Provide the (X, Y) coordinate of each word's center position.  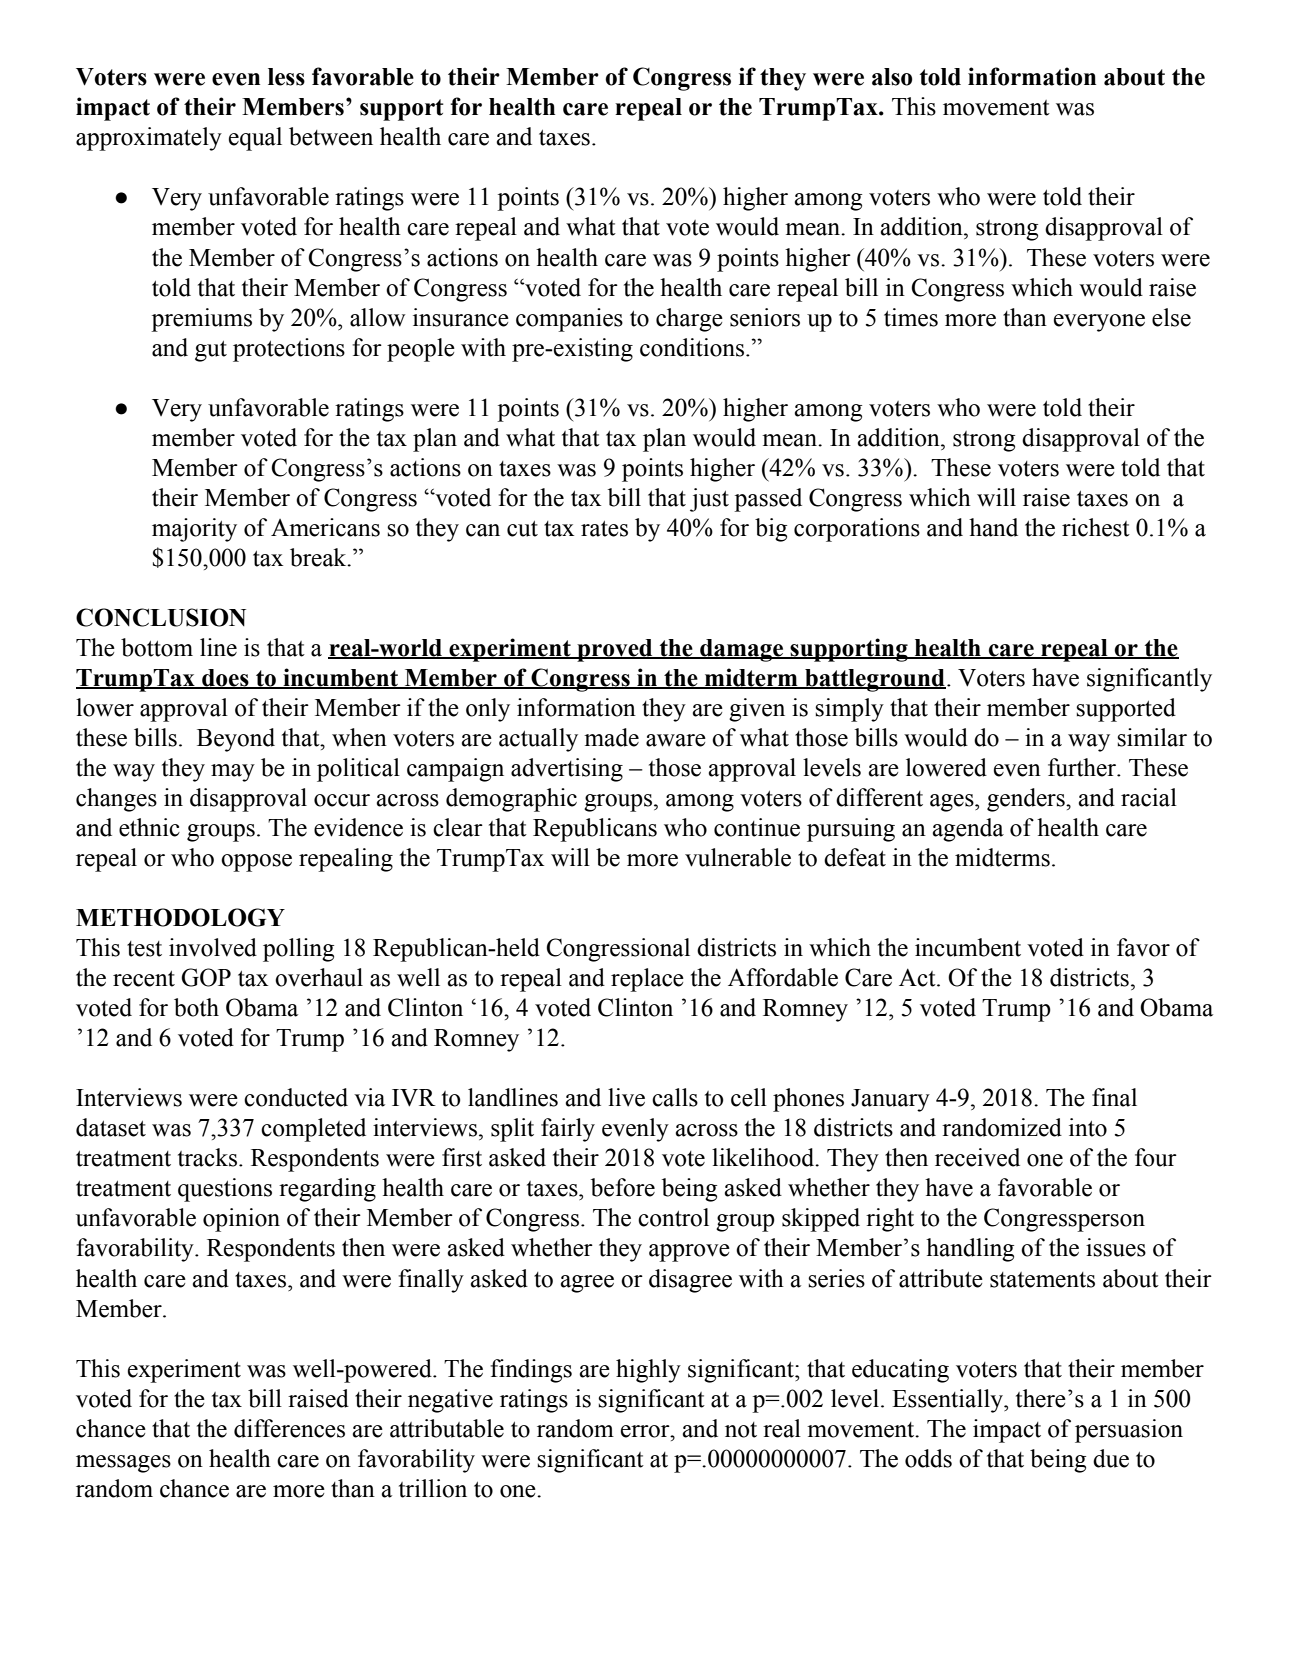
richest (1096, 527)
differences (289, 1428)
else (1171, 317)
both (196, 1007)
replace (647, 980)
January (890, 1100)
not (741, 1430)
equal (255, 139)
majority (194, 530)
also (892, 77)
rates (604, 529)
